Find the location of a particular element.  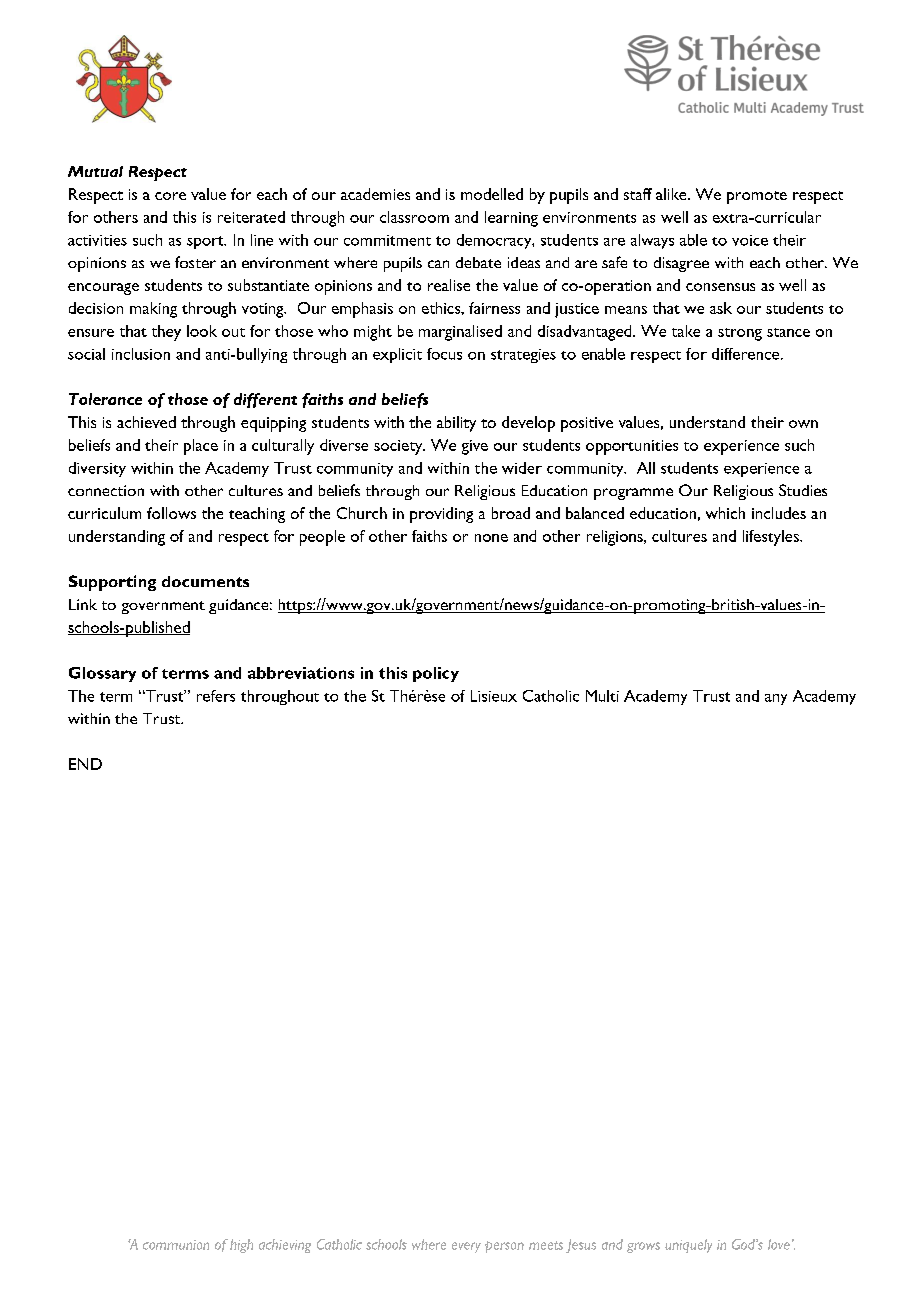

promote is located at coordinates (757, 197).
